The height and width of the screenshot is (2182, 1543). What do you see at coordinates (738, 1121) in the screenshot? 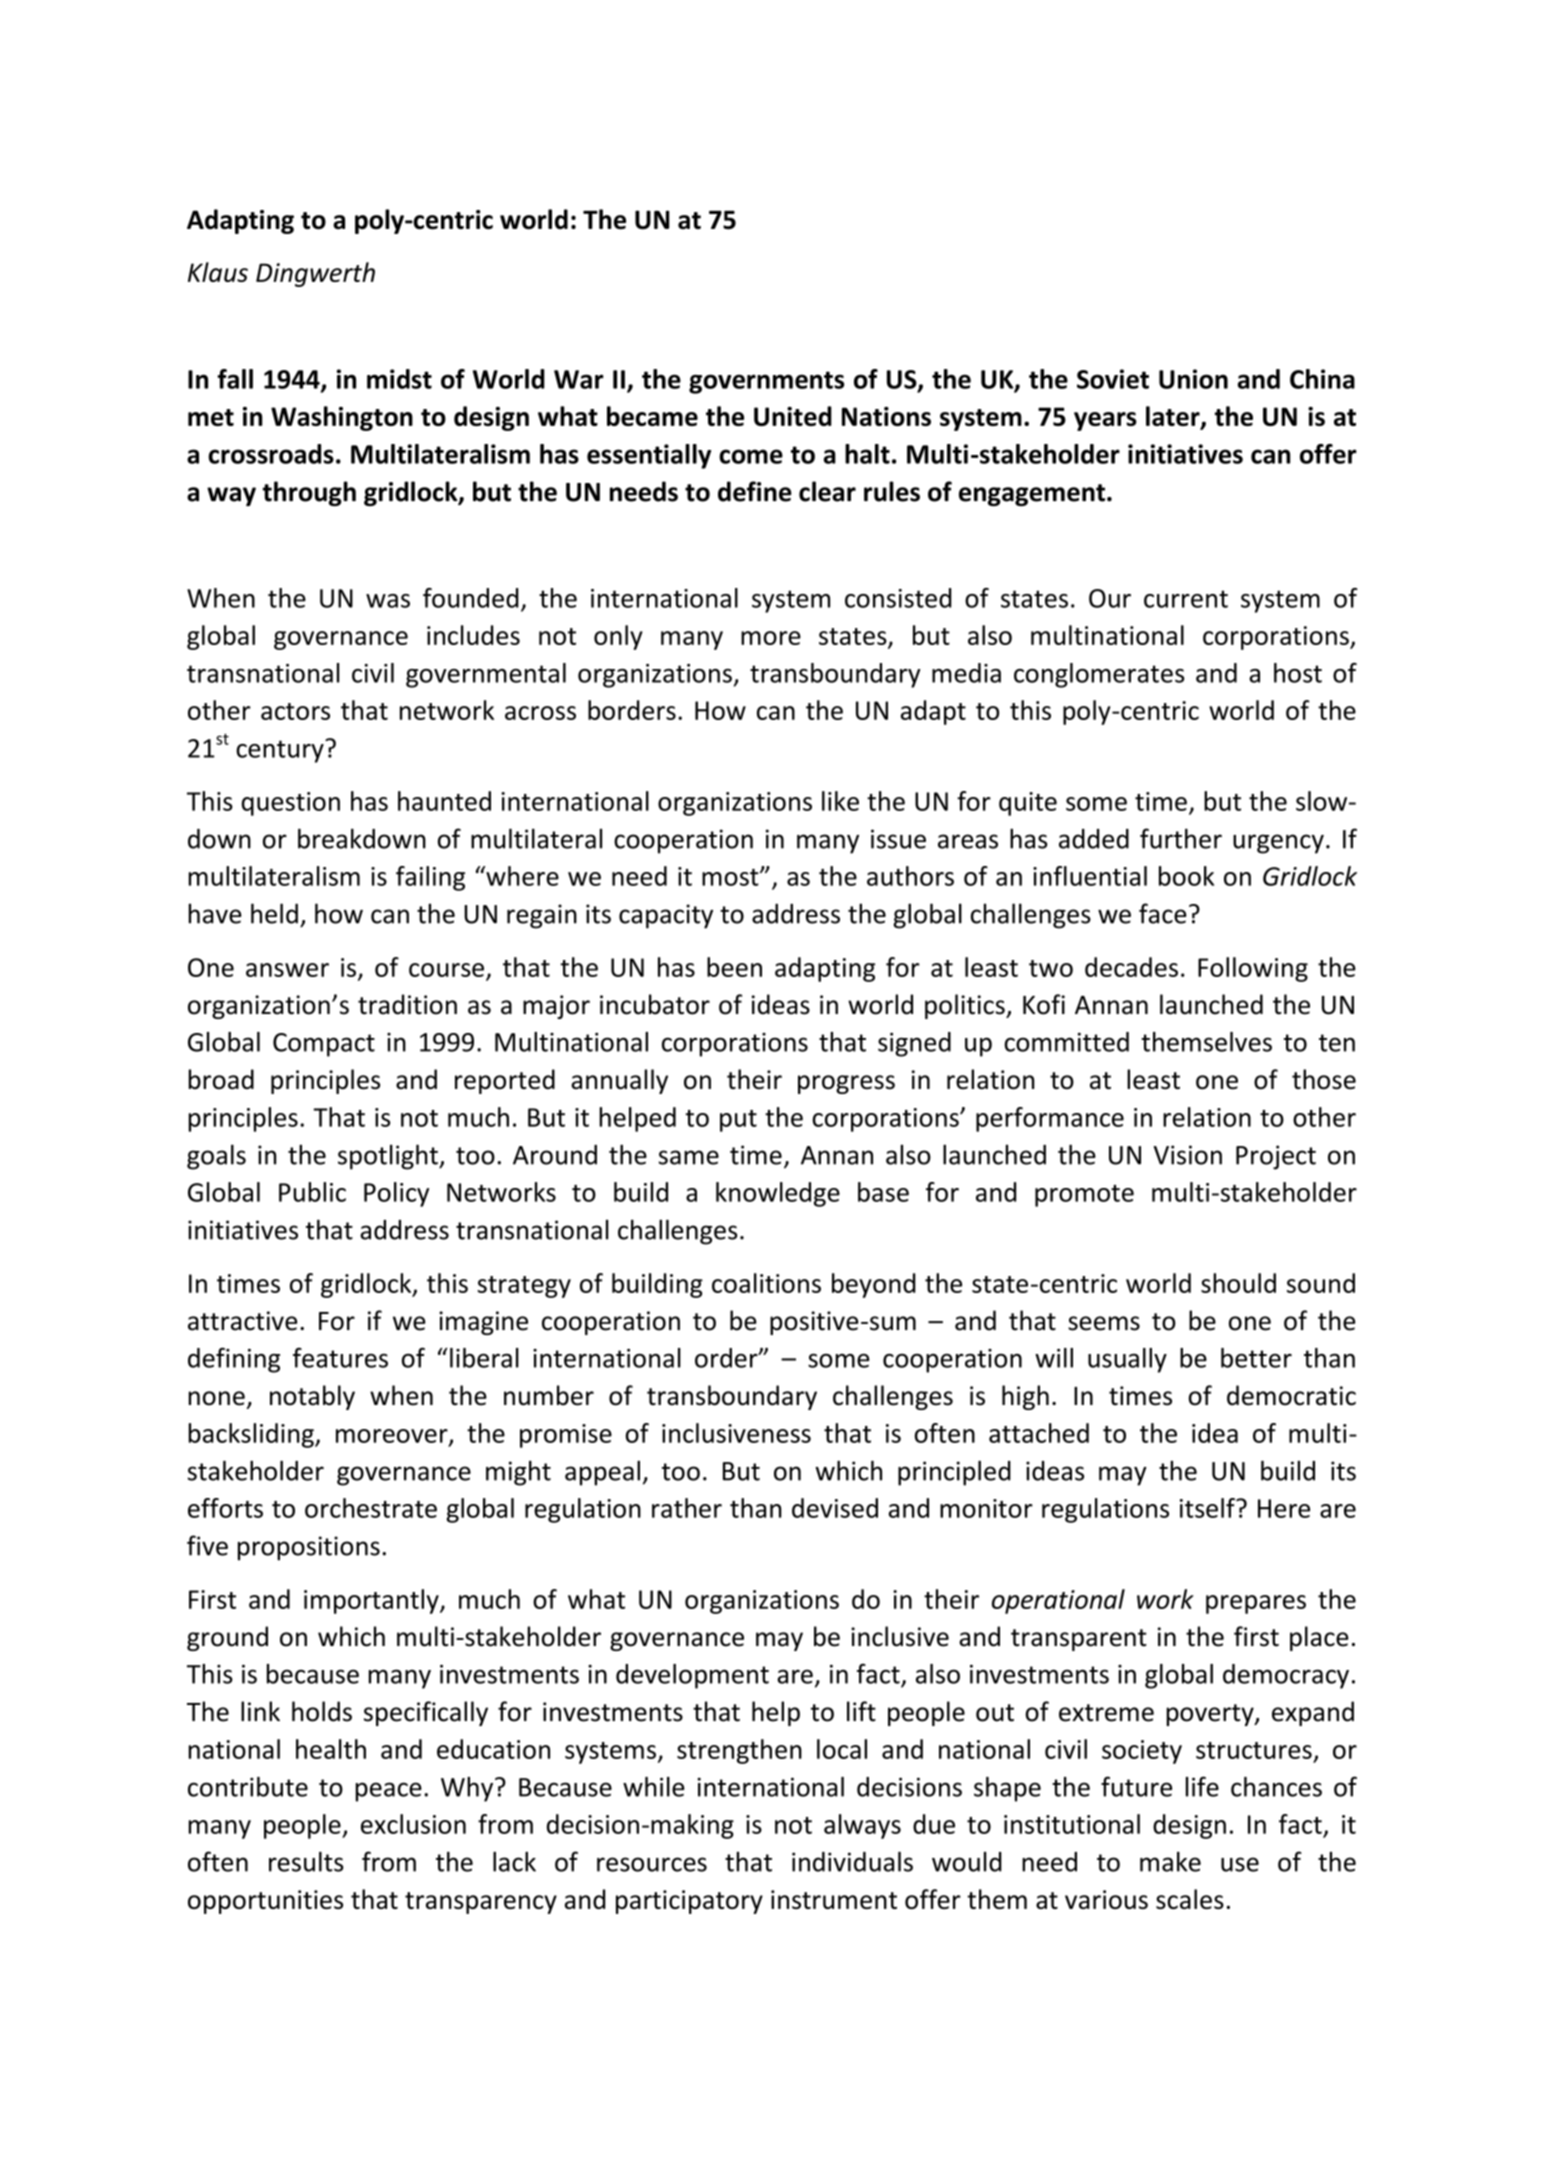
I see `put` at bounding box center [738, 1121].
